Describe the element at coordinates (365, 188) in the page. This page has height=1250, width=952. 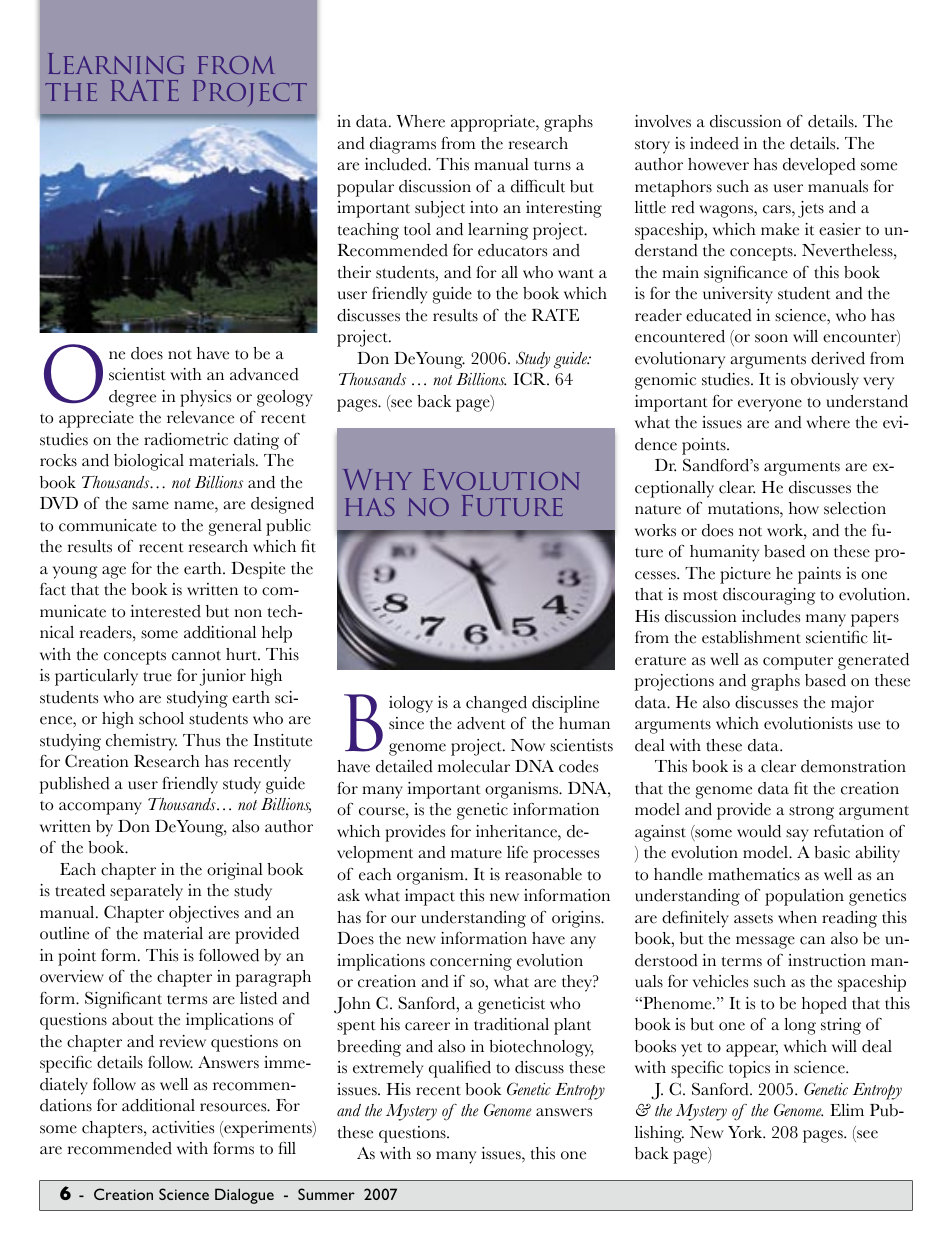
I see `popular` at that location.
